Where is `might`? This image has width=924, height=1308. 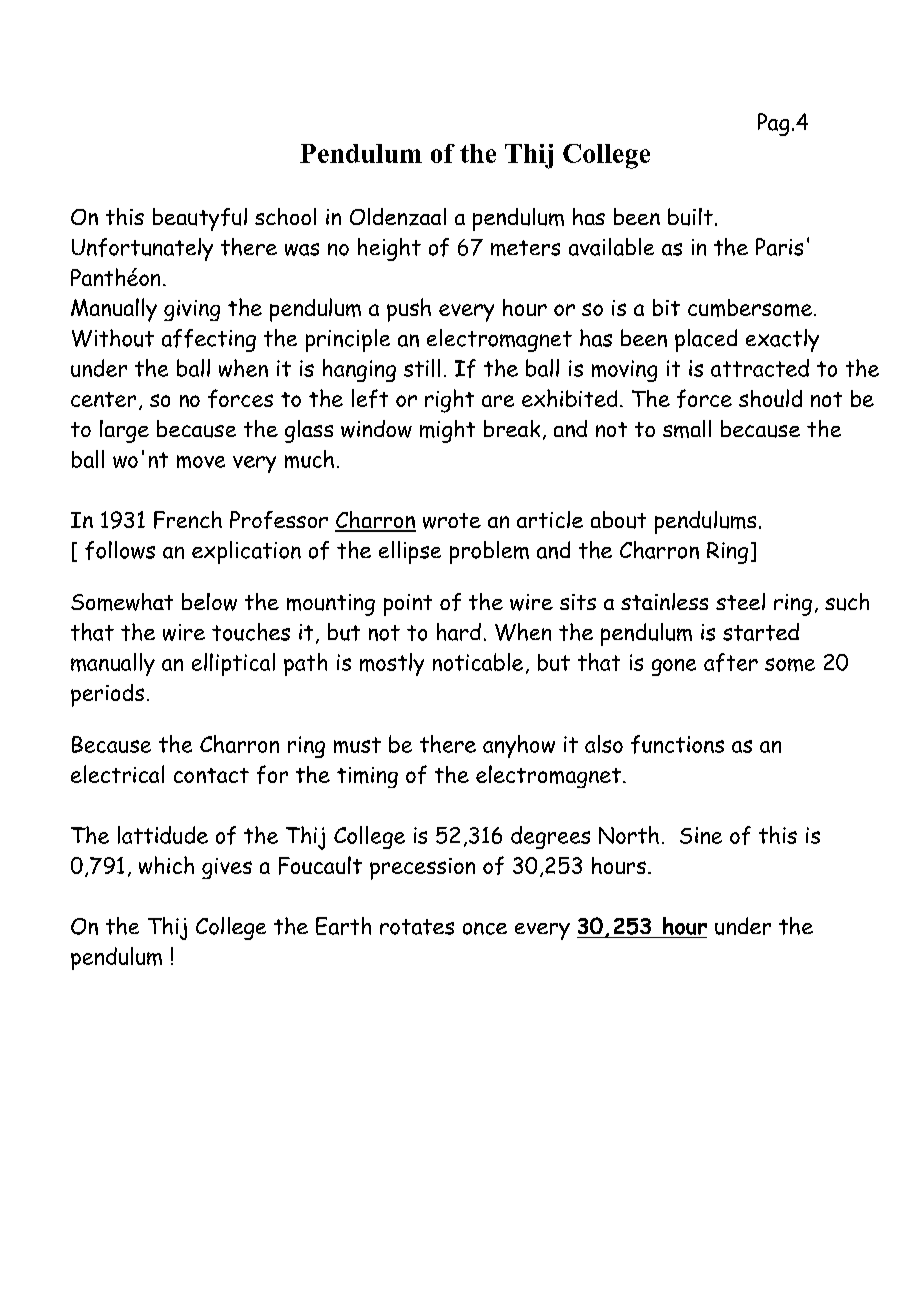 might is located at coordinates (447, 431).
